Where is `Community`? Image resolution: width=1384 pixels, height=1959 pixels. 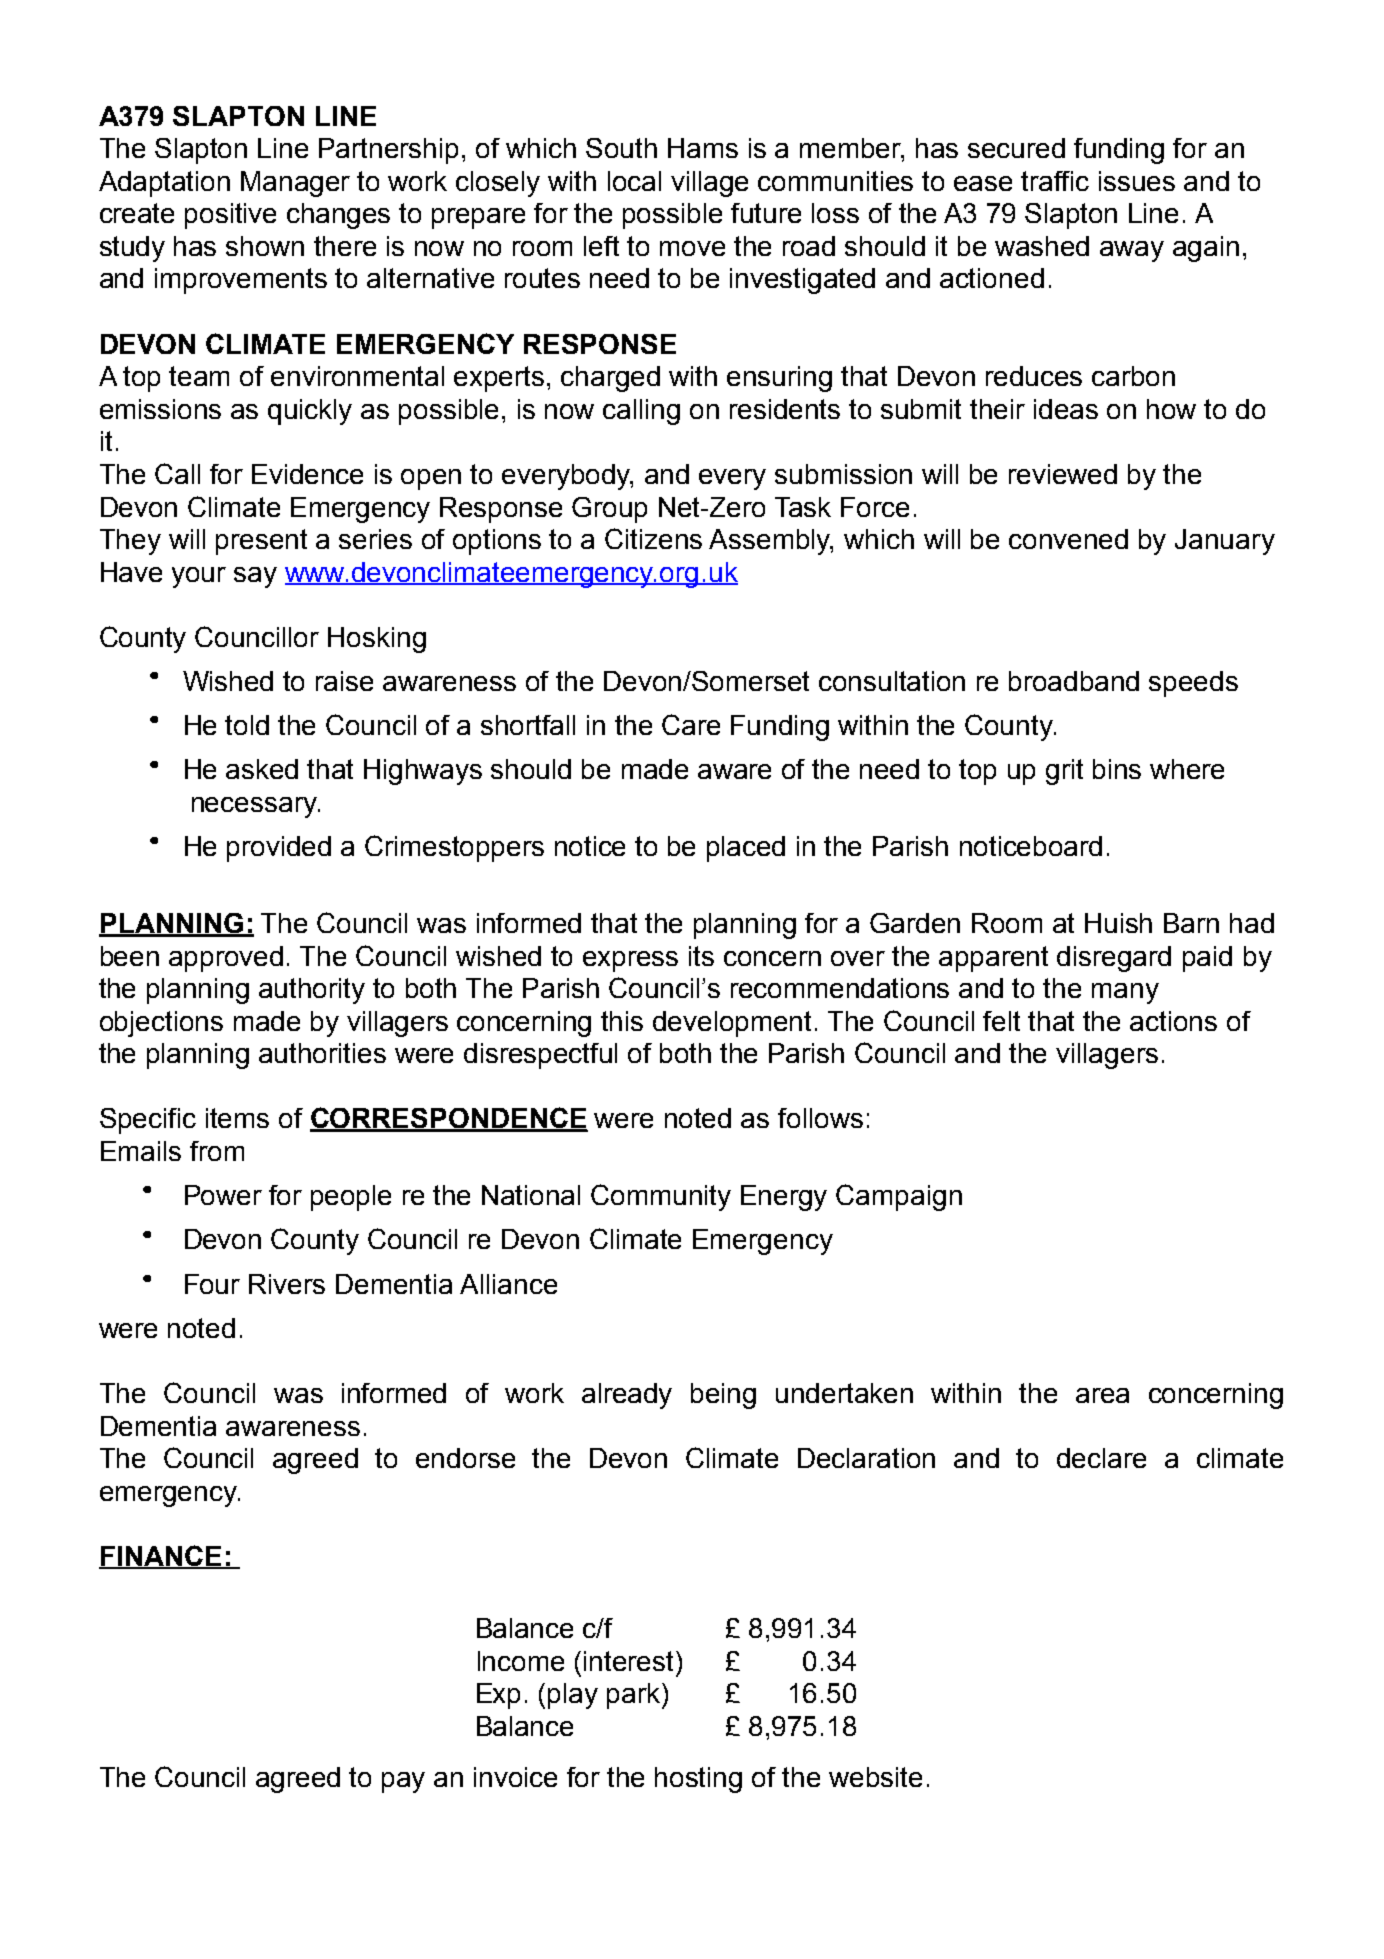
Community is located at coordinates (661, 1197).
